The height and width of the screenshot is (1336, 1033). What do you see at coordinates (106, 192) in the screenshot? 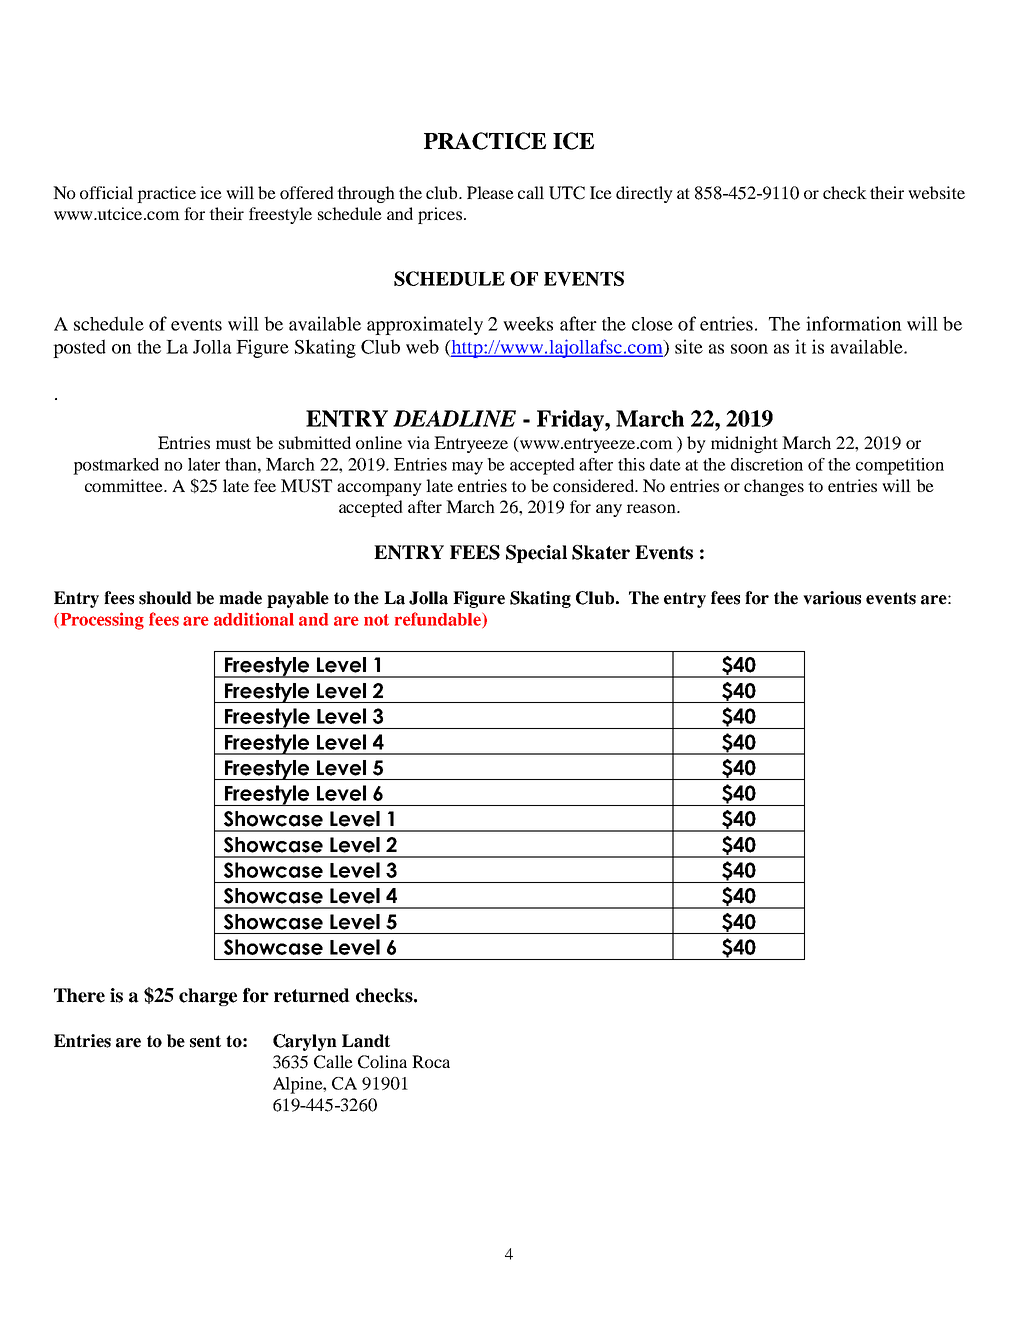
I see `official` at bounding box center [106, 192].
